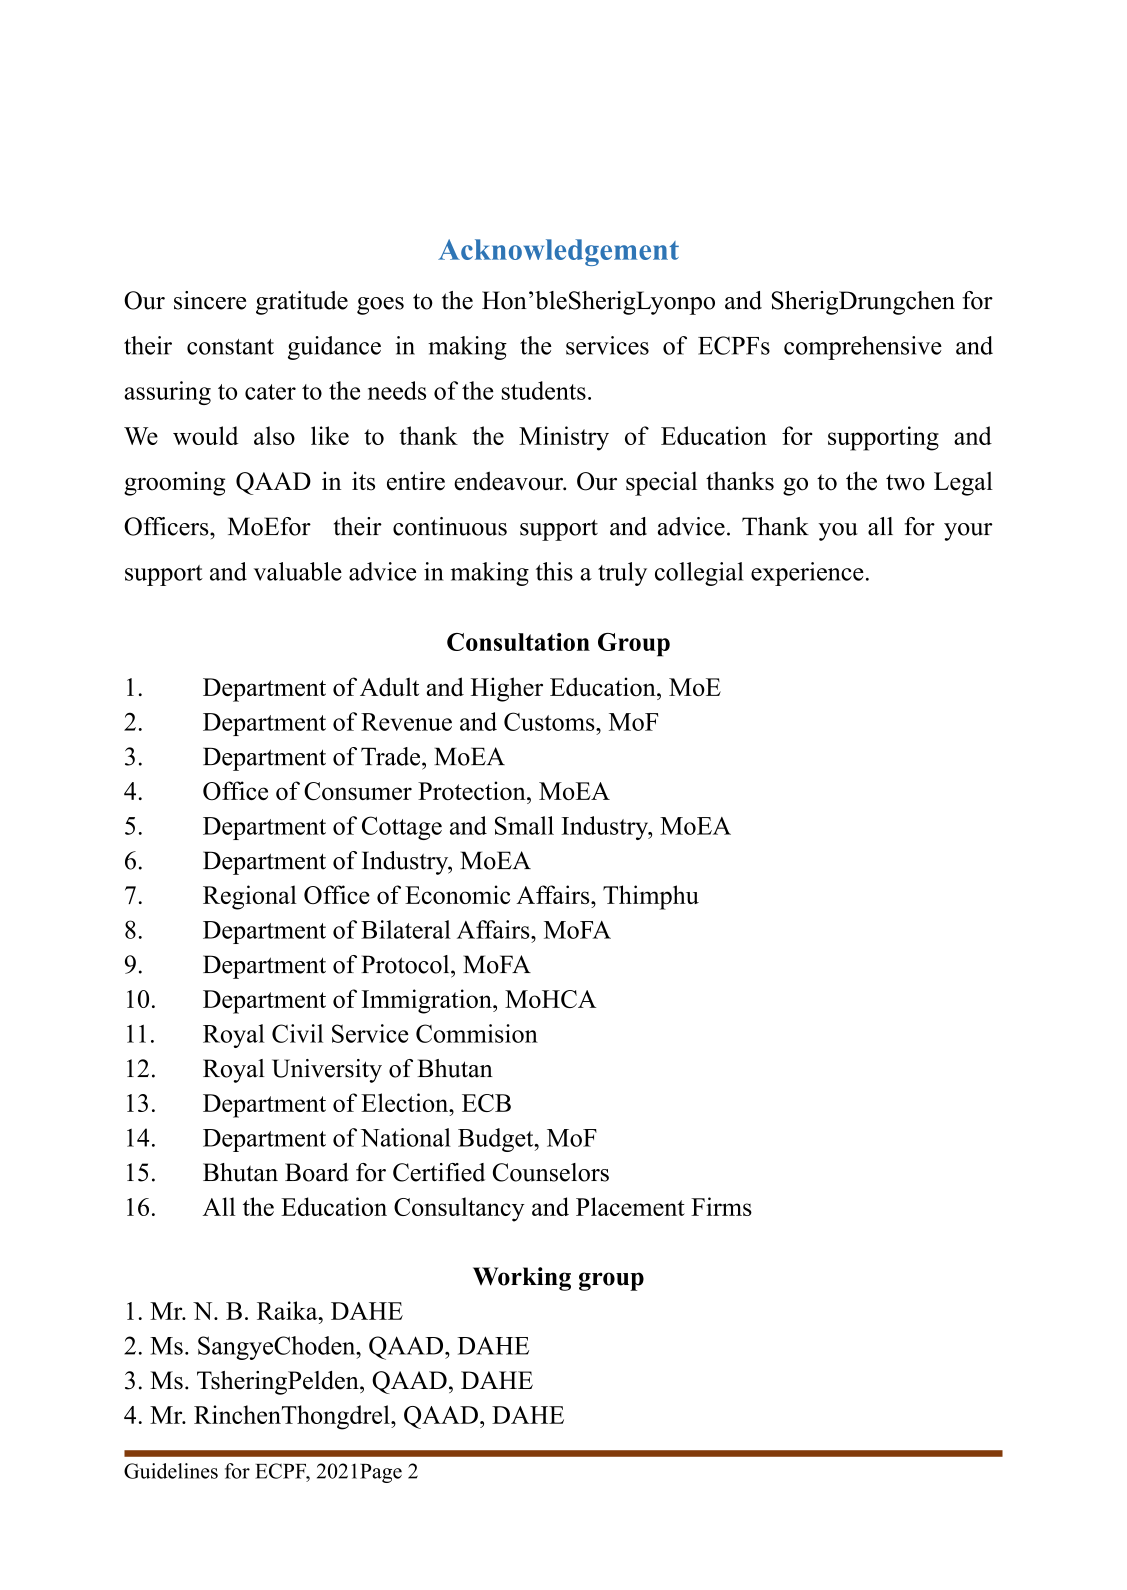 Image resolution: width=1127 pixels, height=1590 pixels. What do you see at coordinates (863, 348) in the screenshot?
I see `comprehensive` at bounding box center [863, 348].
